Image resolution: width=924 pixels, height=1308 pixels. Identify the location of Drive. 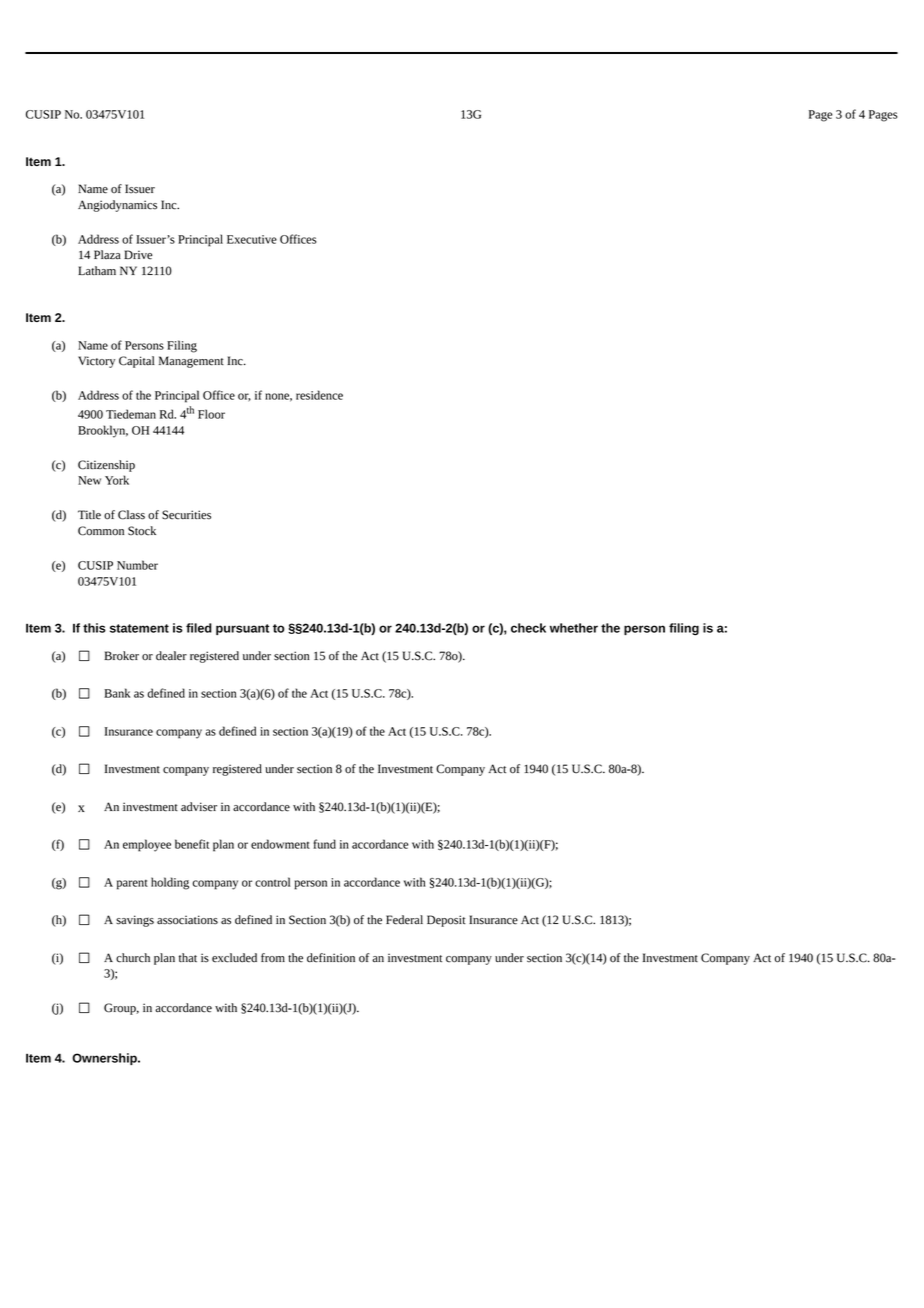
(138, 255).
